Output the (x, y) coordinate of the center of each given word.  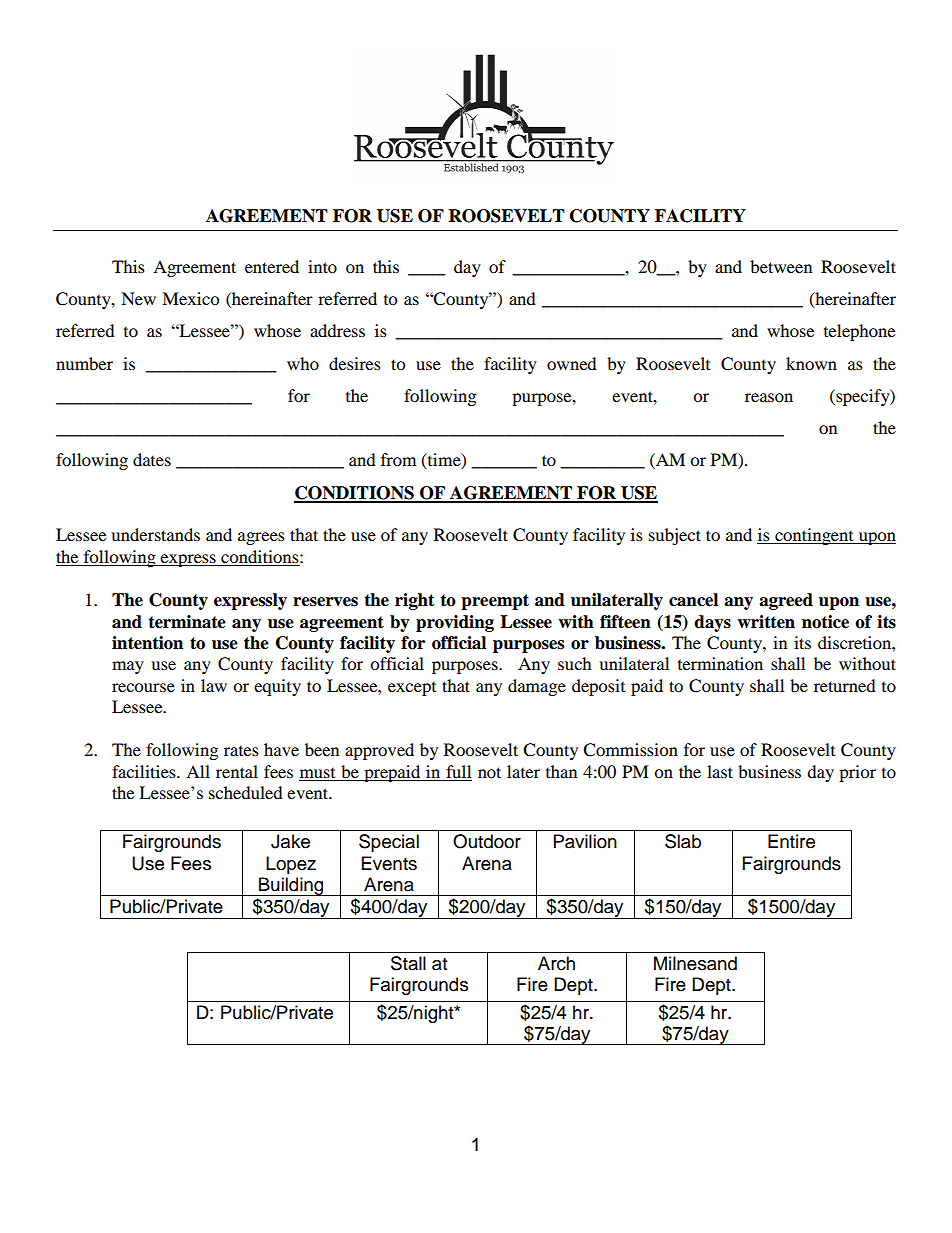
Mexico (190, 298)
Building (291, 886)
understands (155, 534)
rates (241, 751)
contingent (814, 536)
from (398, 459)
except (412, 689)
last (720, 771)
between (781, 266)
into (322, 266)
